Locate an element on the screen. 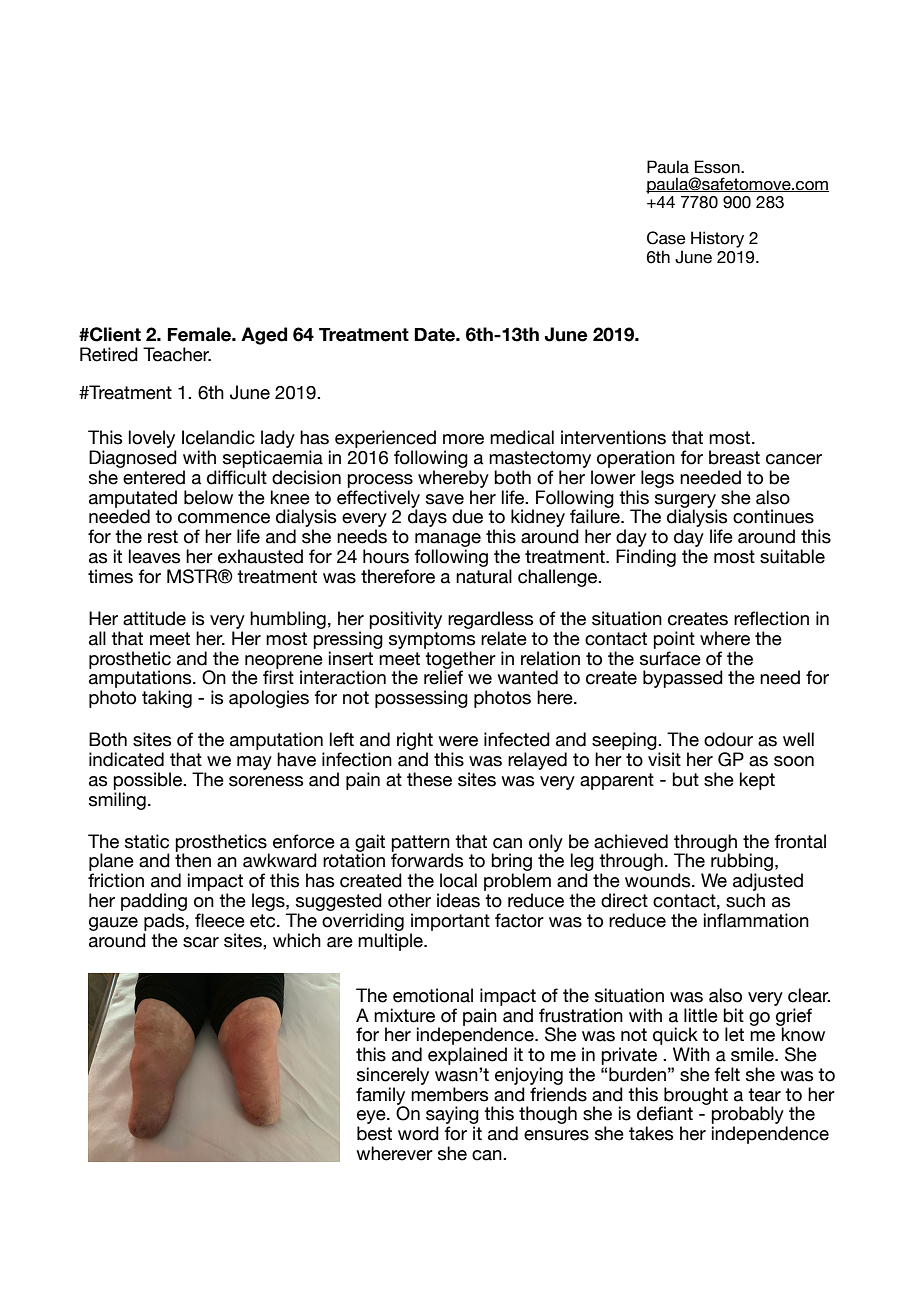 The width and height of the screenshot is (924, 1307). Aged is located at coordinates (264, 336).
